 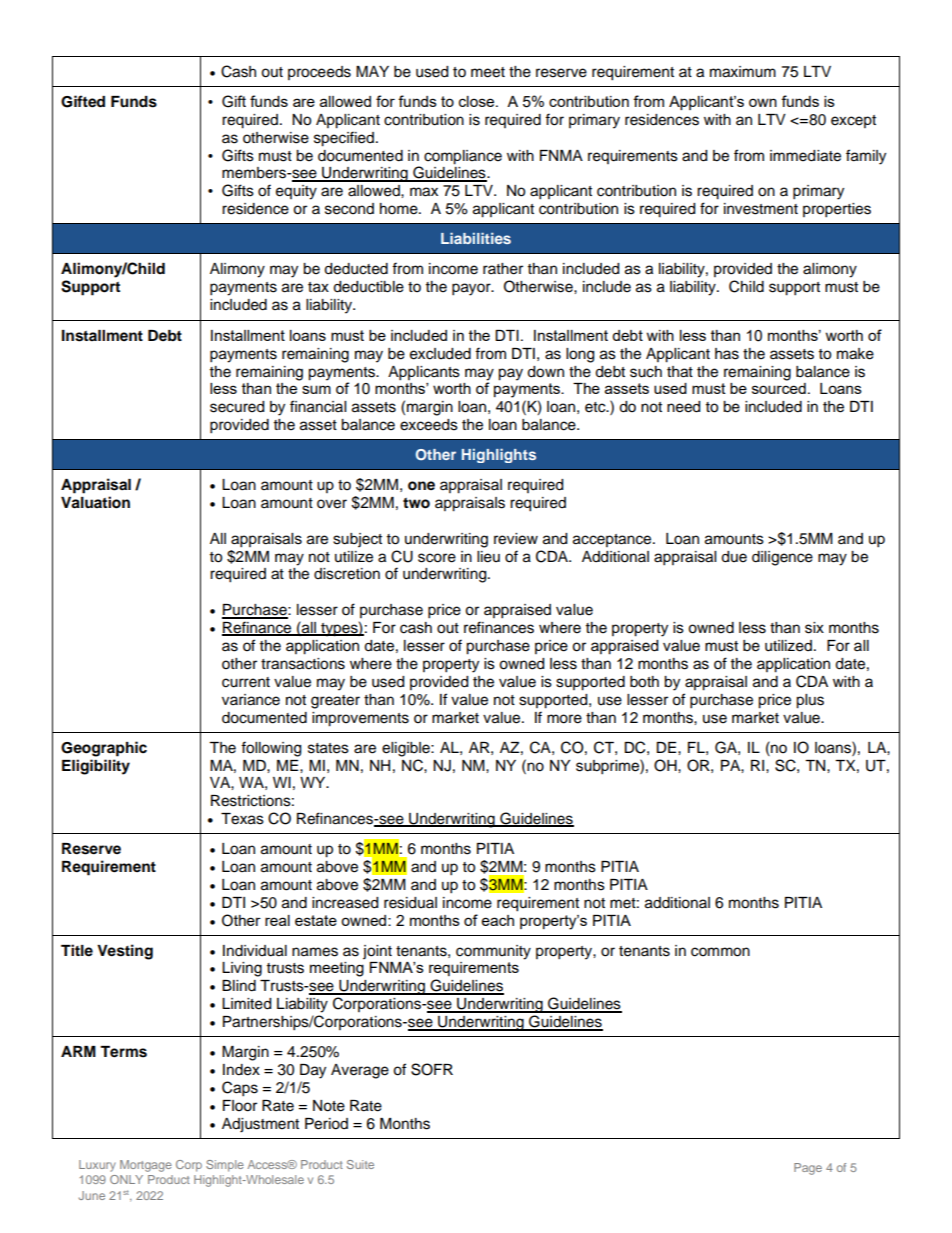 I want to click on Texas, so click(x=242, y=819).
